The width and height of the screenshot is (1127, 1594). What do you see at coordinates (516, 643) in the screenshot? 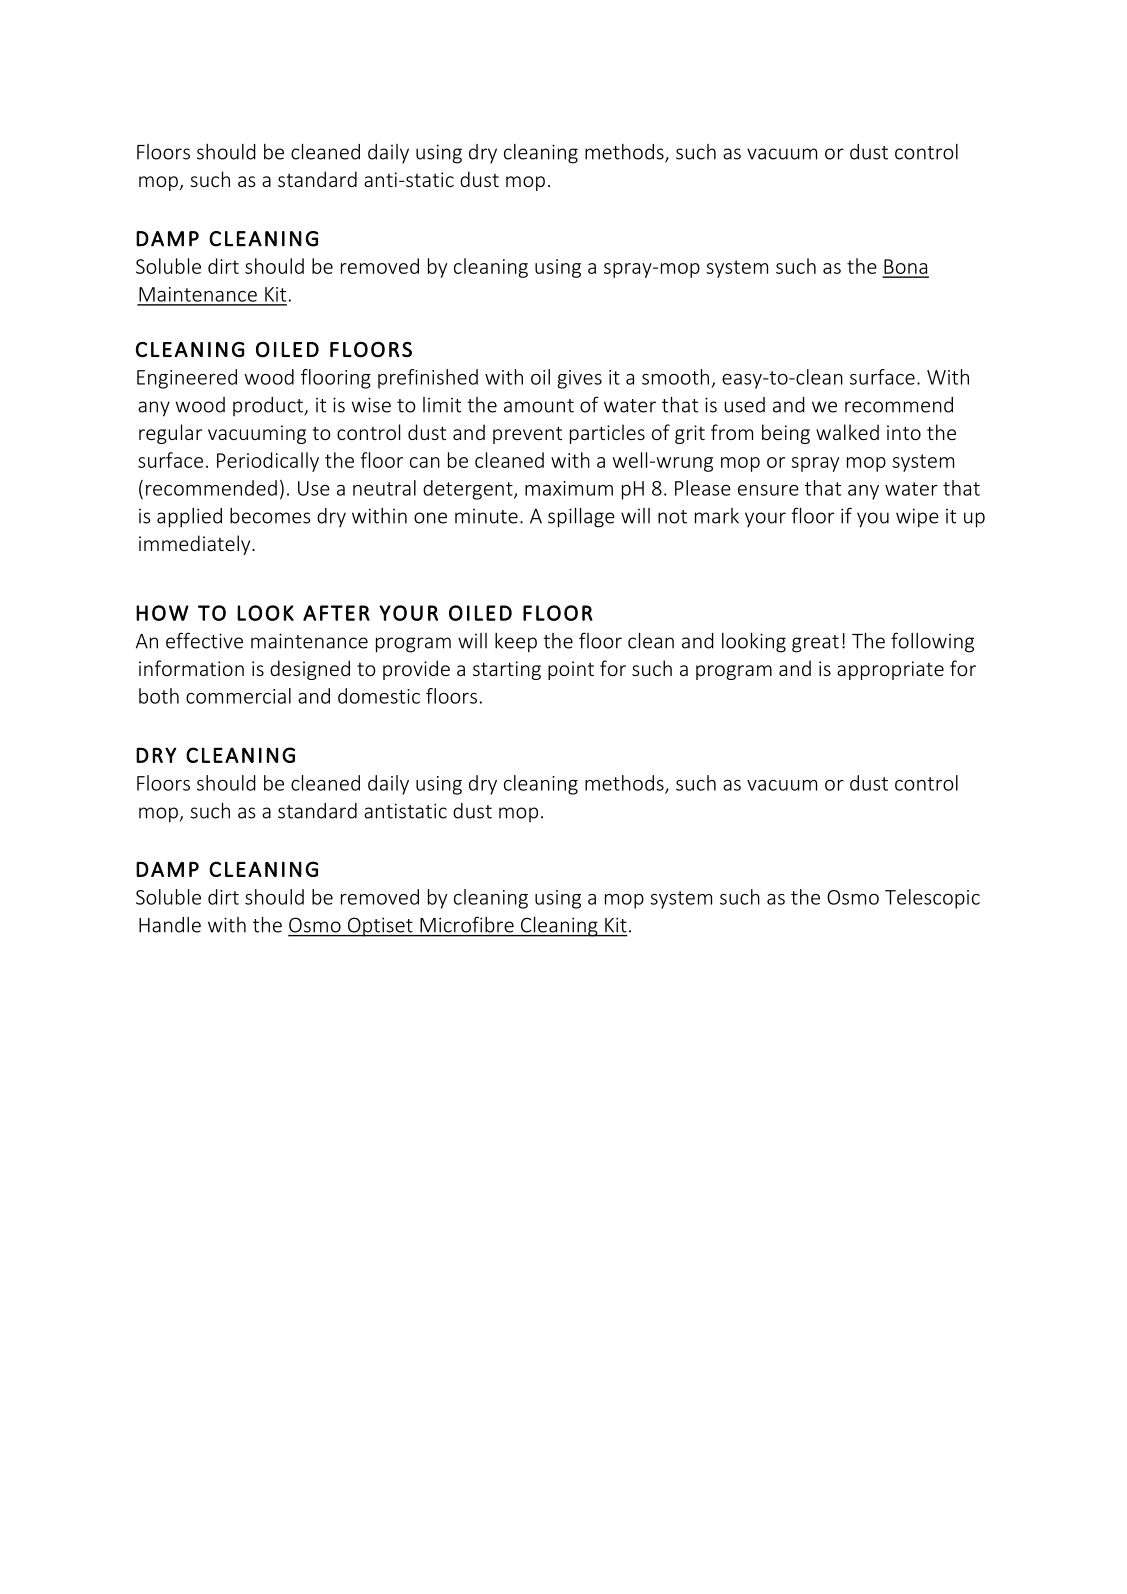
I see `keep` at bounding box center [516, 643].
